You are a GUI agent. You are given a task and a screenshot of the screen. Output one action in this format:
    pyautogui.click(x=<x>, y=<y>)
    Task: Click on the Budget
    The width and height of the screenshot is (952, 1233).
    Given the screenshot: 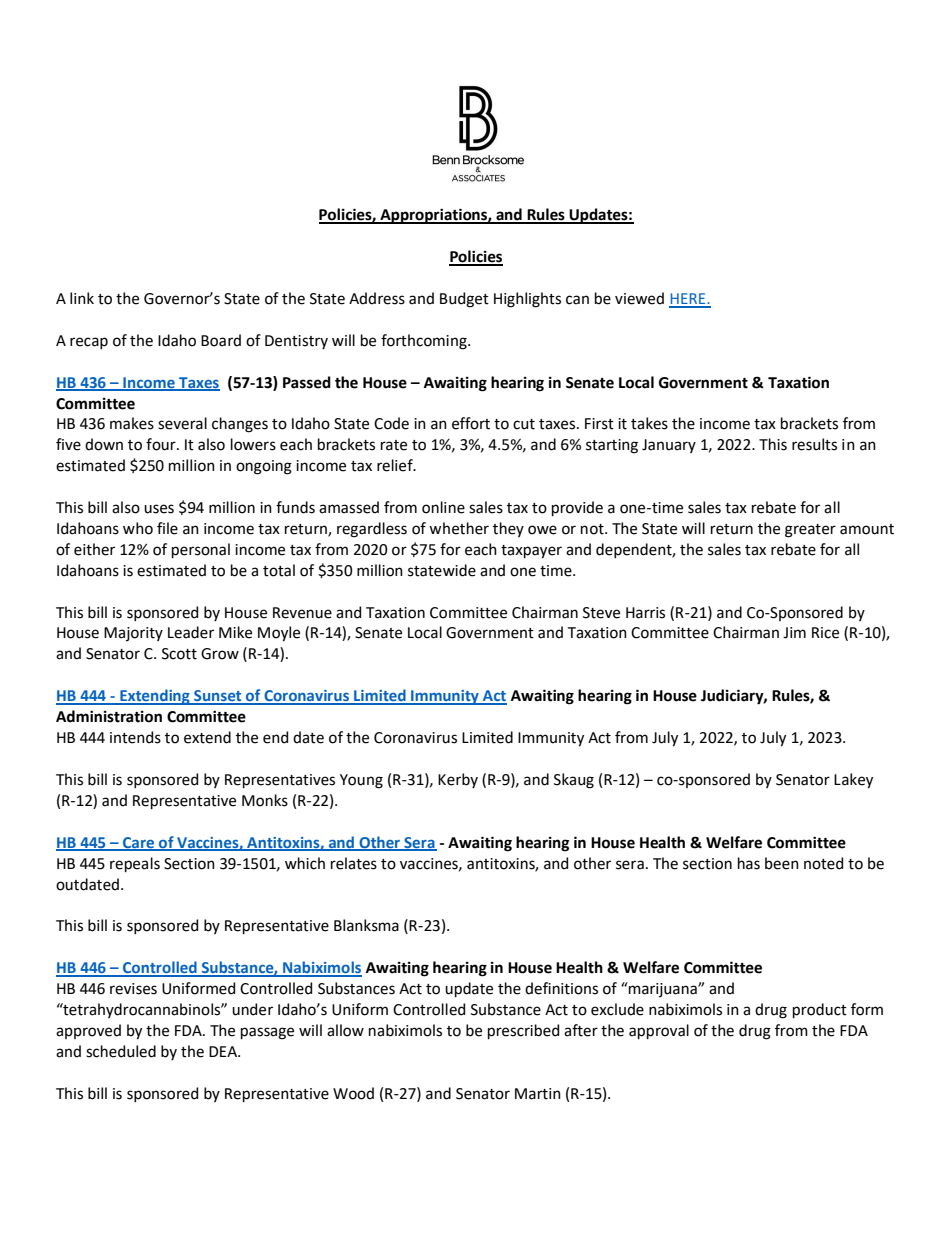 What is the action you would take?
    pyautogui.click(x=464, y=300)
